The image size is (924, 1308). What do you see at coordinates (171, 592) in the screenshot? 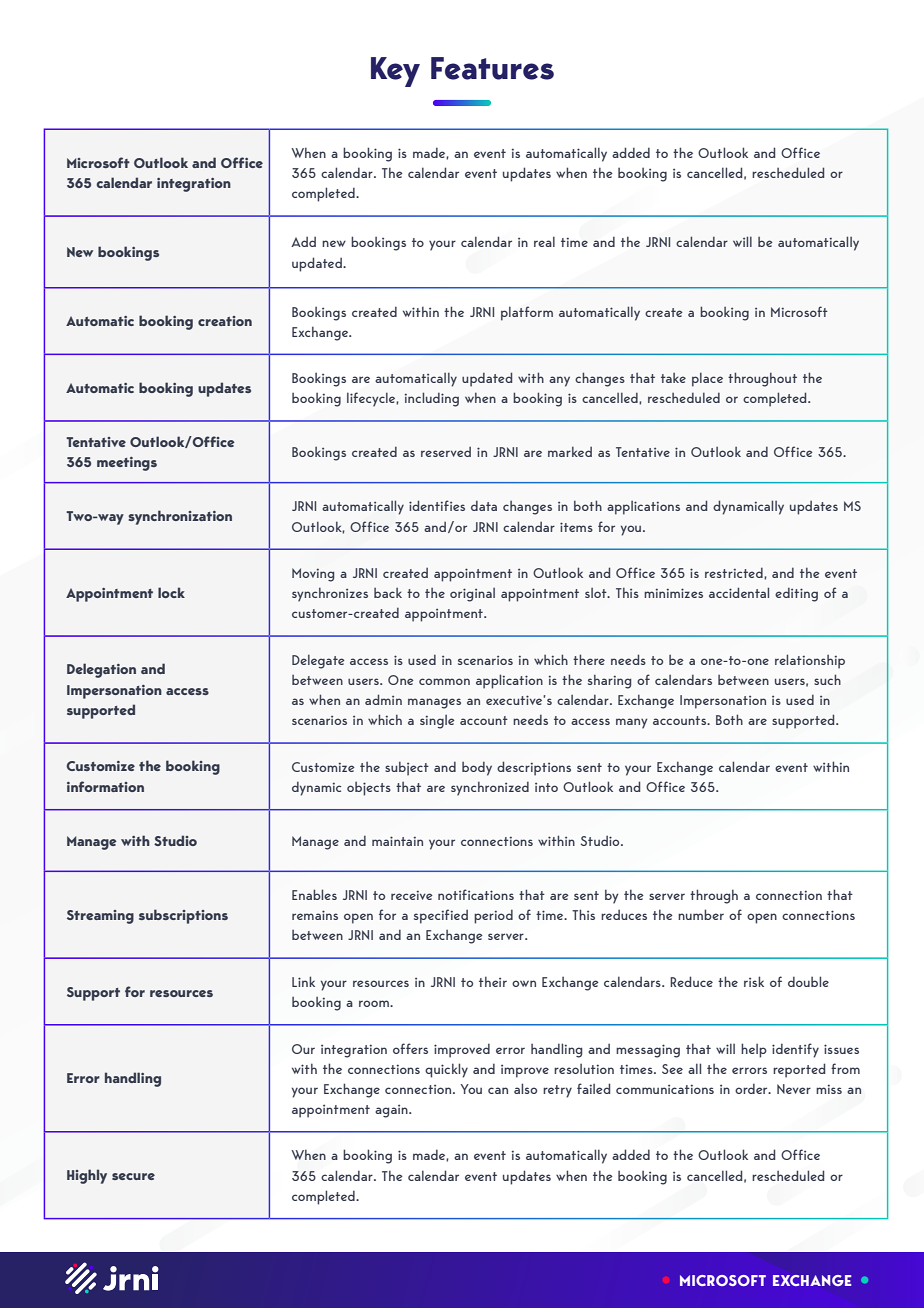
I see `lock` at bounding box center [171, 592].
